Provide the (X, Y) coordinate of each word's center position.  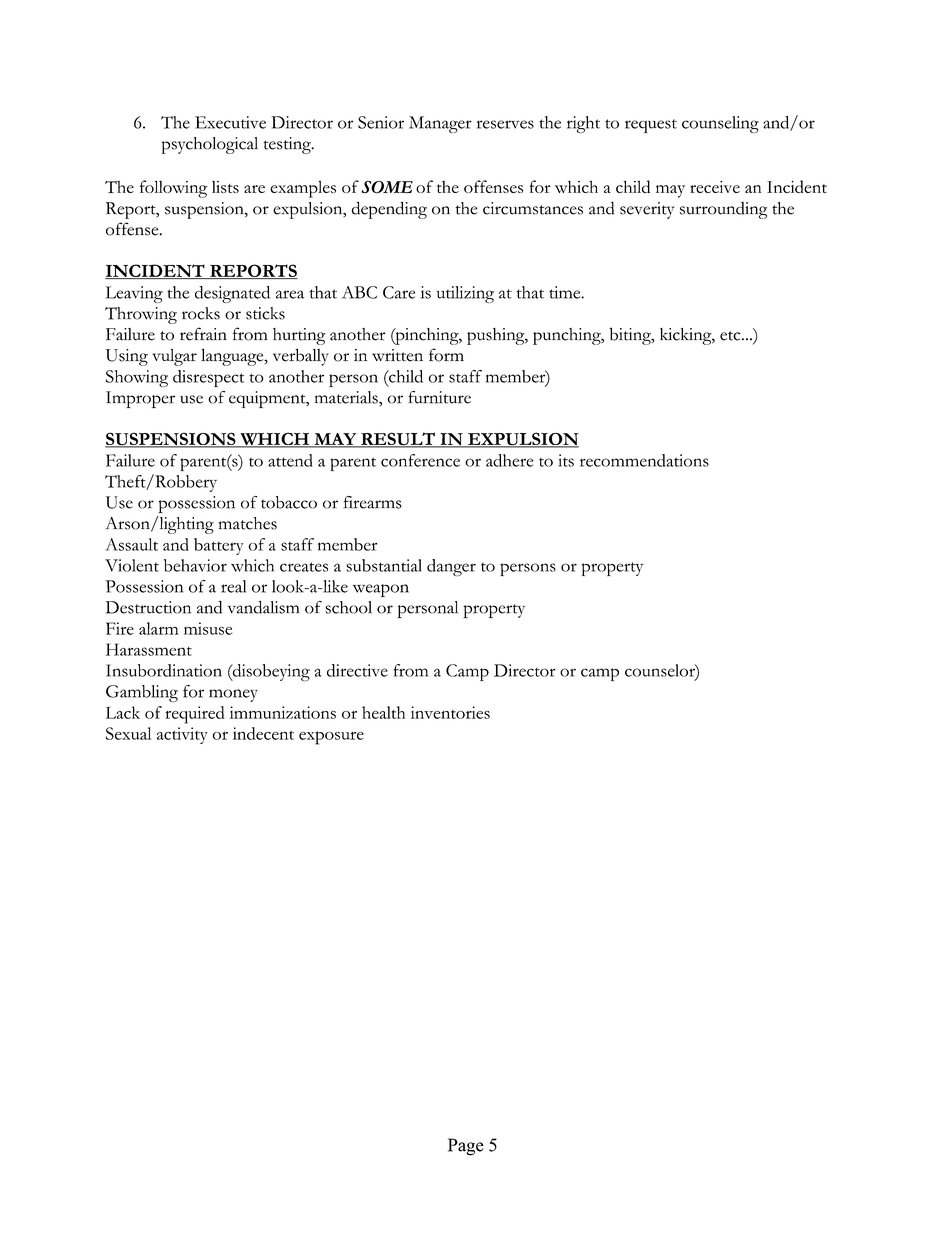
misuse (208, 628)
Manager (440, 124)
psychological (210, 145)
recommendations (644, 460)
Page (466, 1147)
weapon (381, 590)
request (651, 126)
